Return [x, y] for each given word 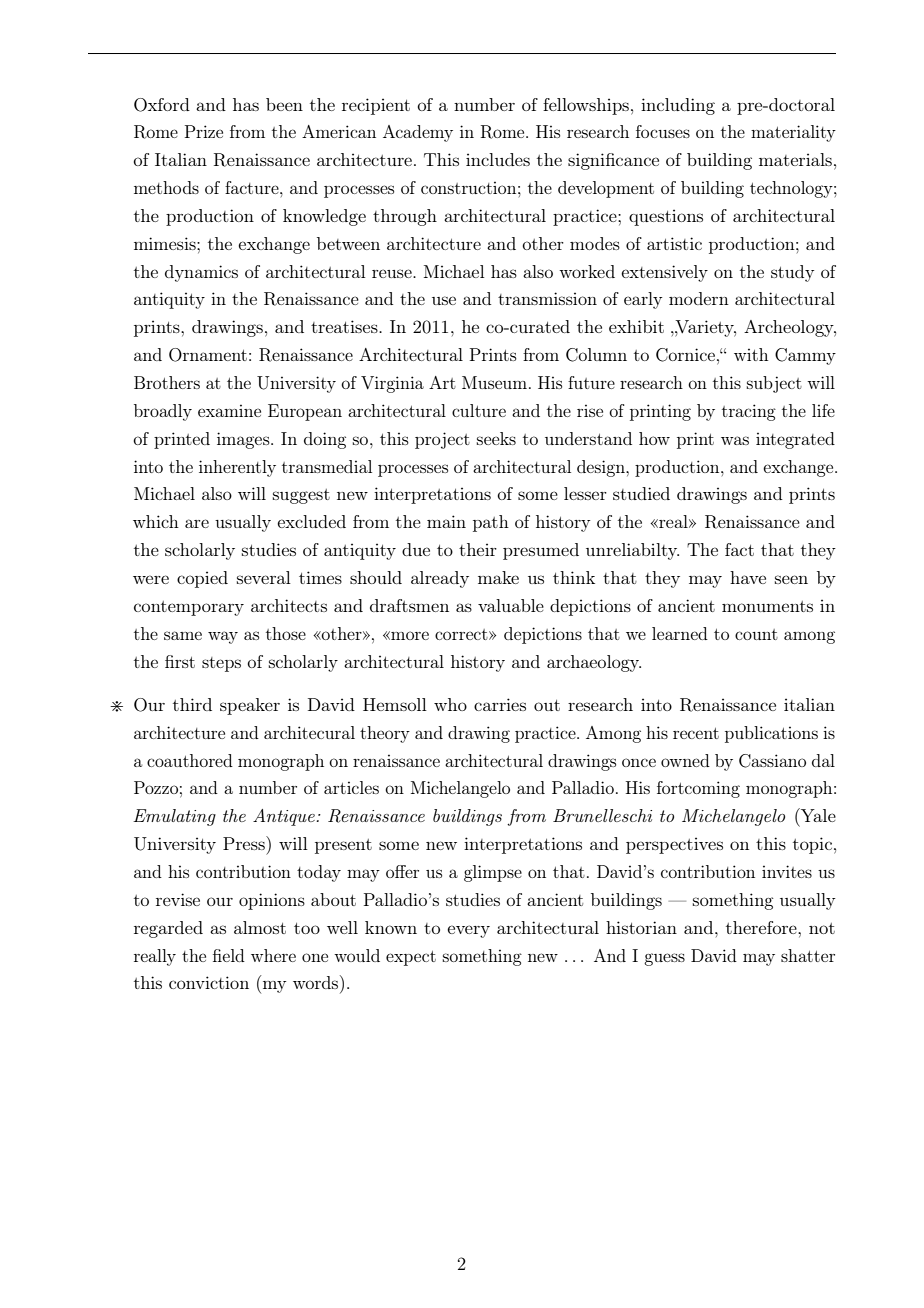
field [229, 955]
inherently [237, 468]
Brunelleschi [602, 815]
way [223, 637]
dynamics [201, 273]
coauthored [190, 760]
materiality [793, 133]
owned [685, 760]
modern [699, 298]
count [756, 634]
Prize [204, 131]
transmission [547, 298]
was [735, 440]
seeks [496, 438]
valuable [511, 605]
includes [498, 159]
